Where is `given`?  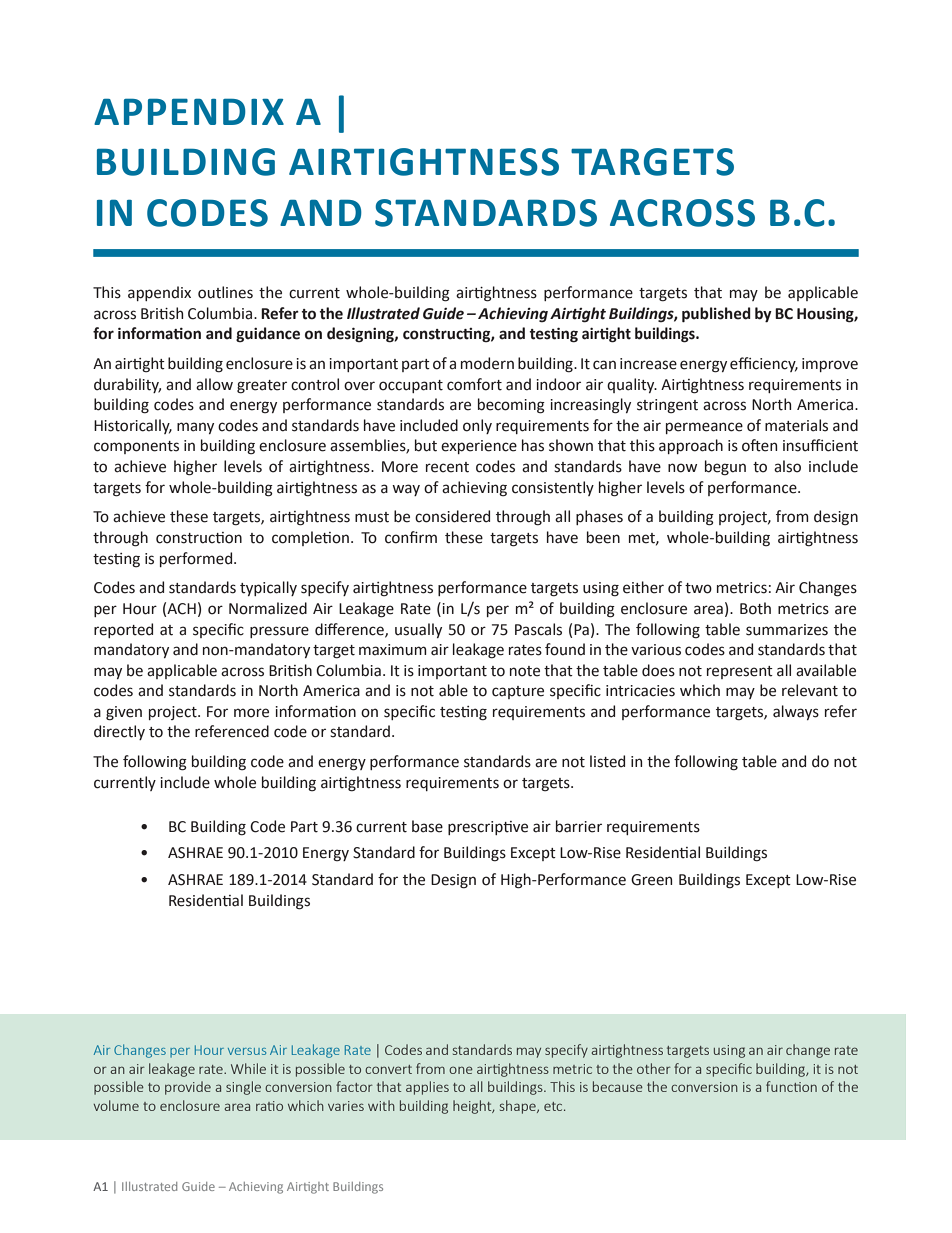
given is located at coordinates (124, 713).
